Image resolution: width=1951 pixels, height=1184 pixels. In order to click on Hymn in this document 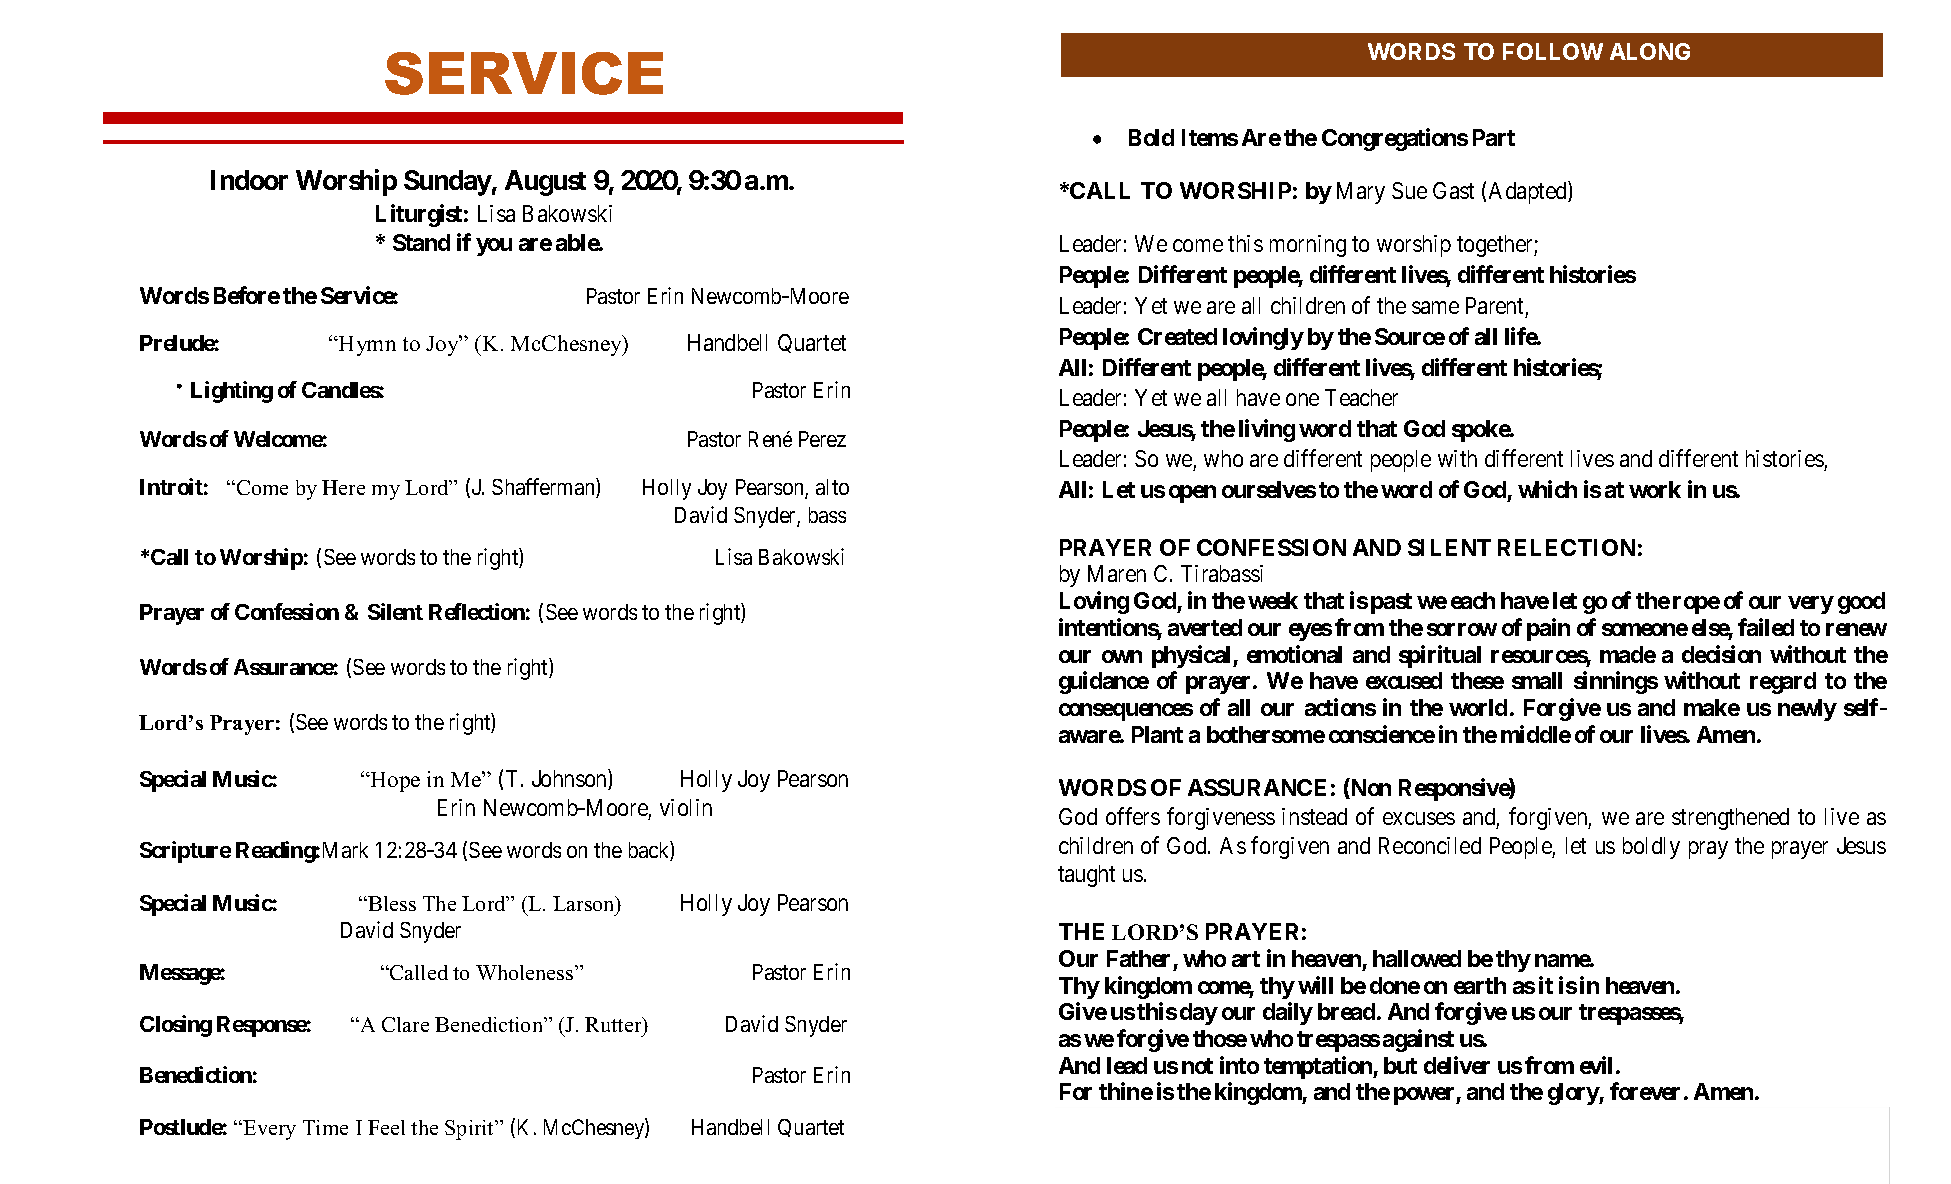, I will do `click(366, 346)`.
